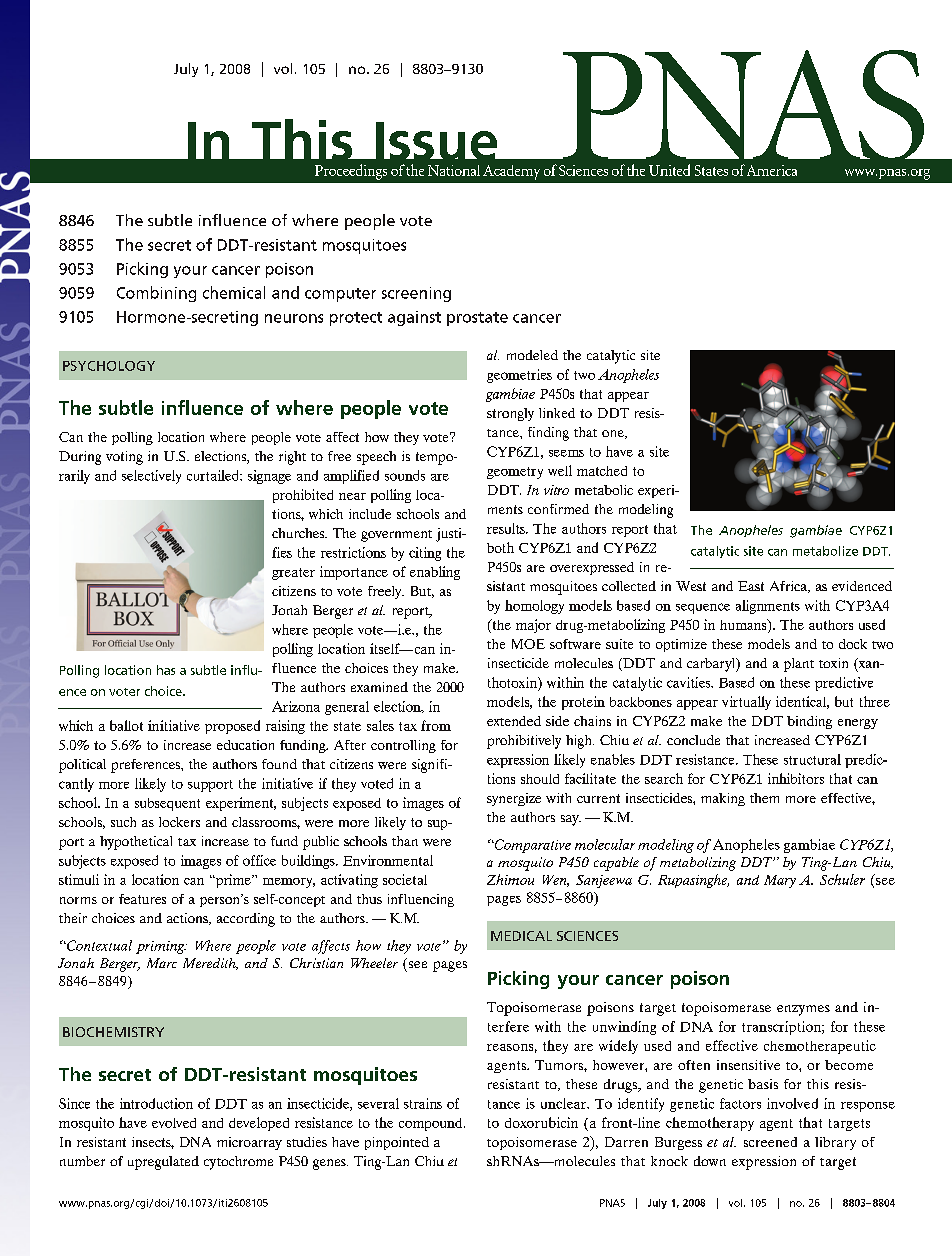 The image size is (952, 1256). Describe the element at coordinates (156, 294) in the screenshot. I see `Combining` at that location.
